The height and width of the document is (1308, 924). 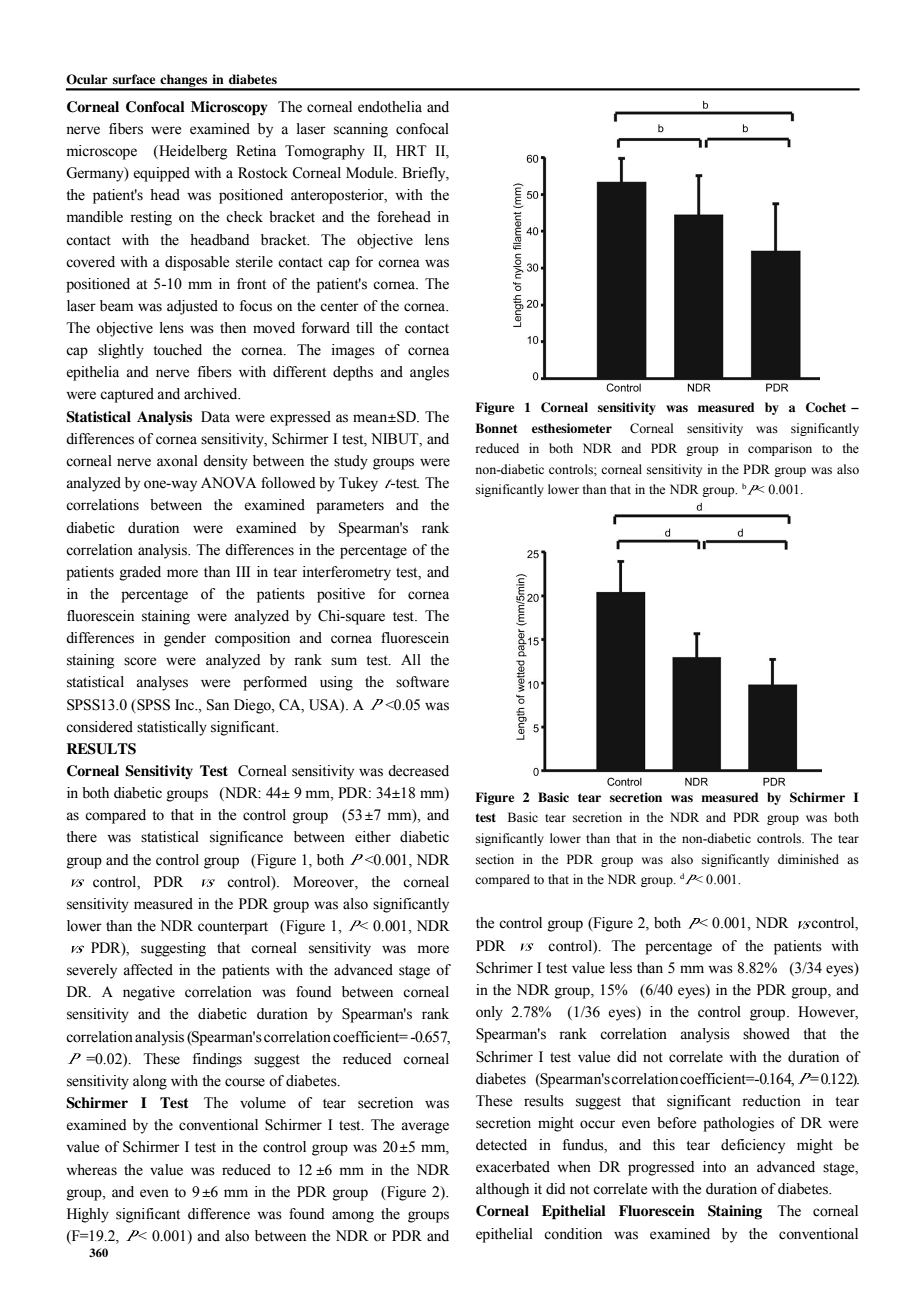 What do you see at coordinates (185, 639) in the document?
I see `gender` at bounding box center [185, 639].
